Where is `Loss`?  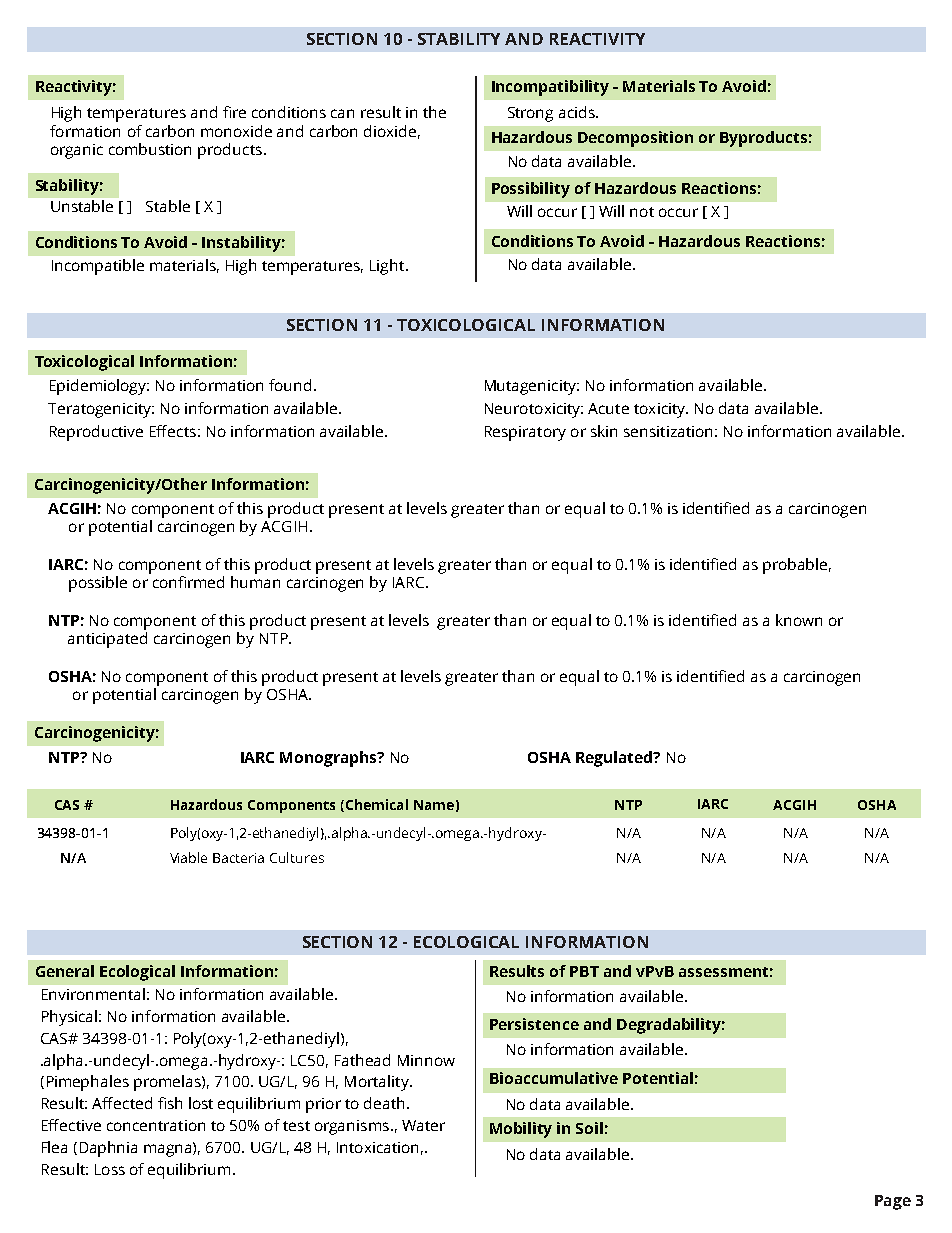
Loss is located at coordinates (110, 1169).
